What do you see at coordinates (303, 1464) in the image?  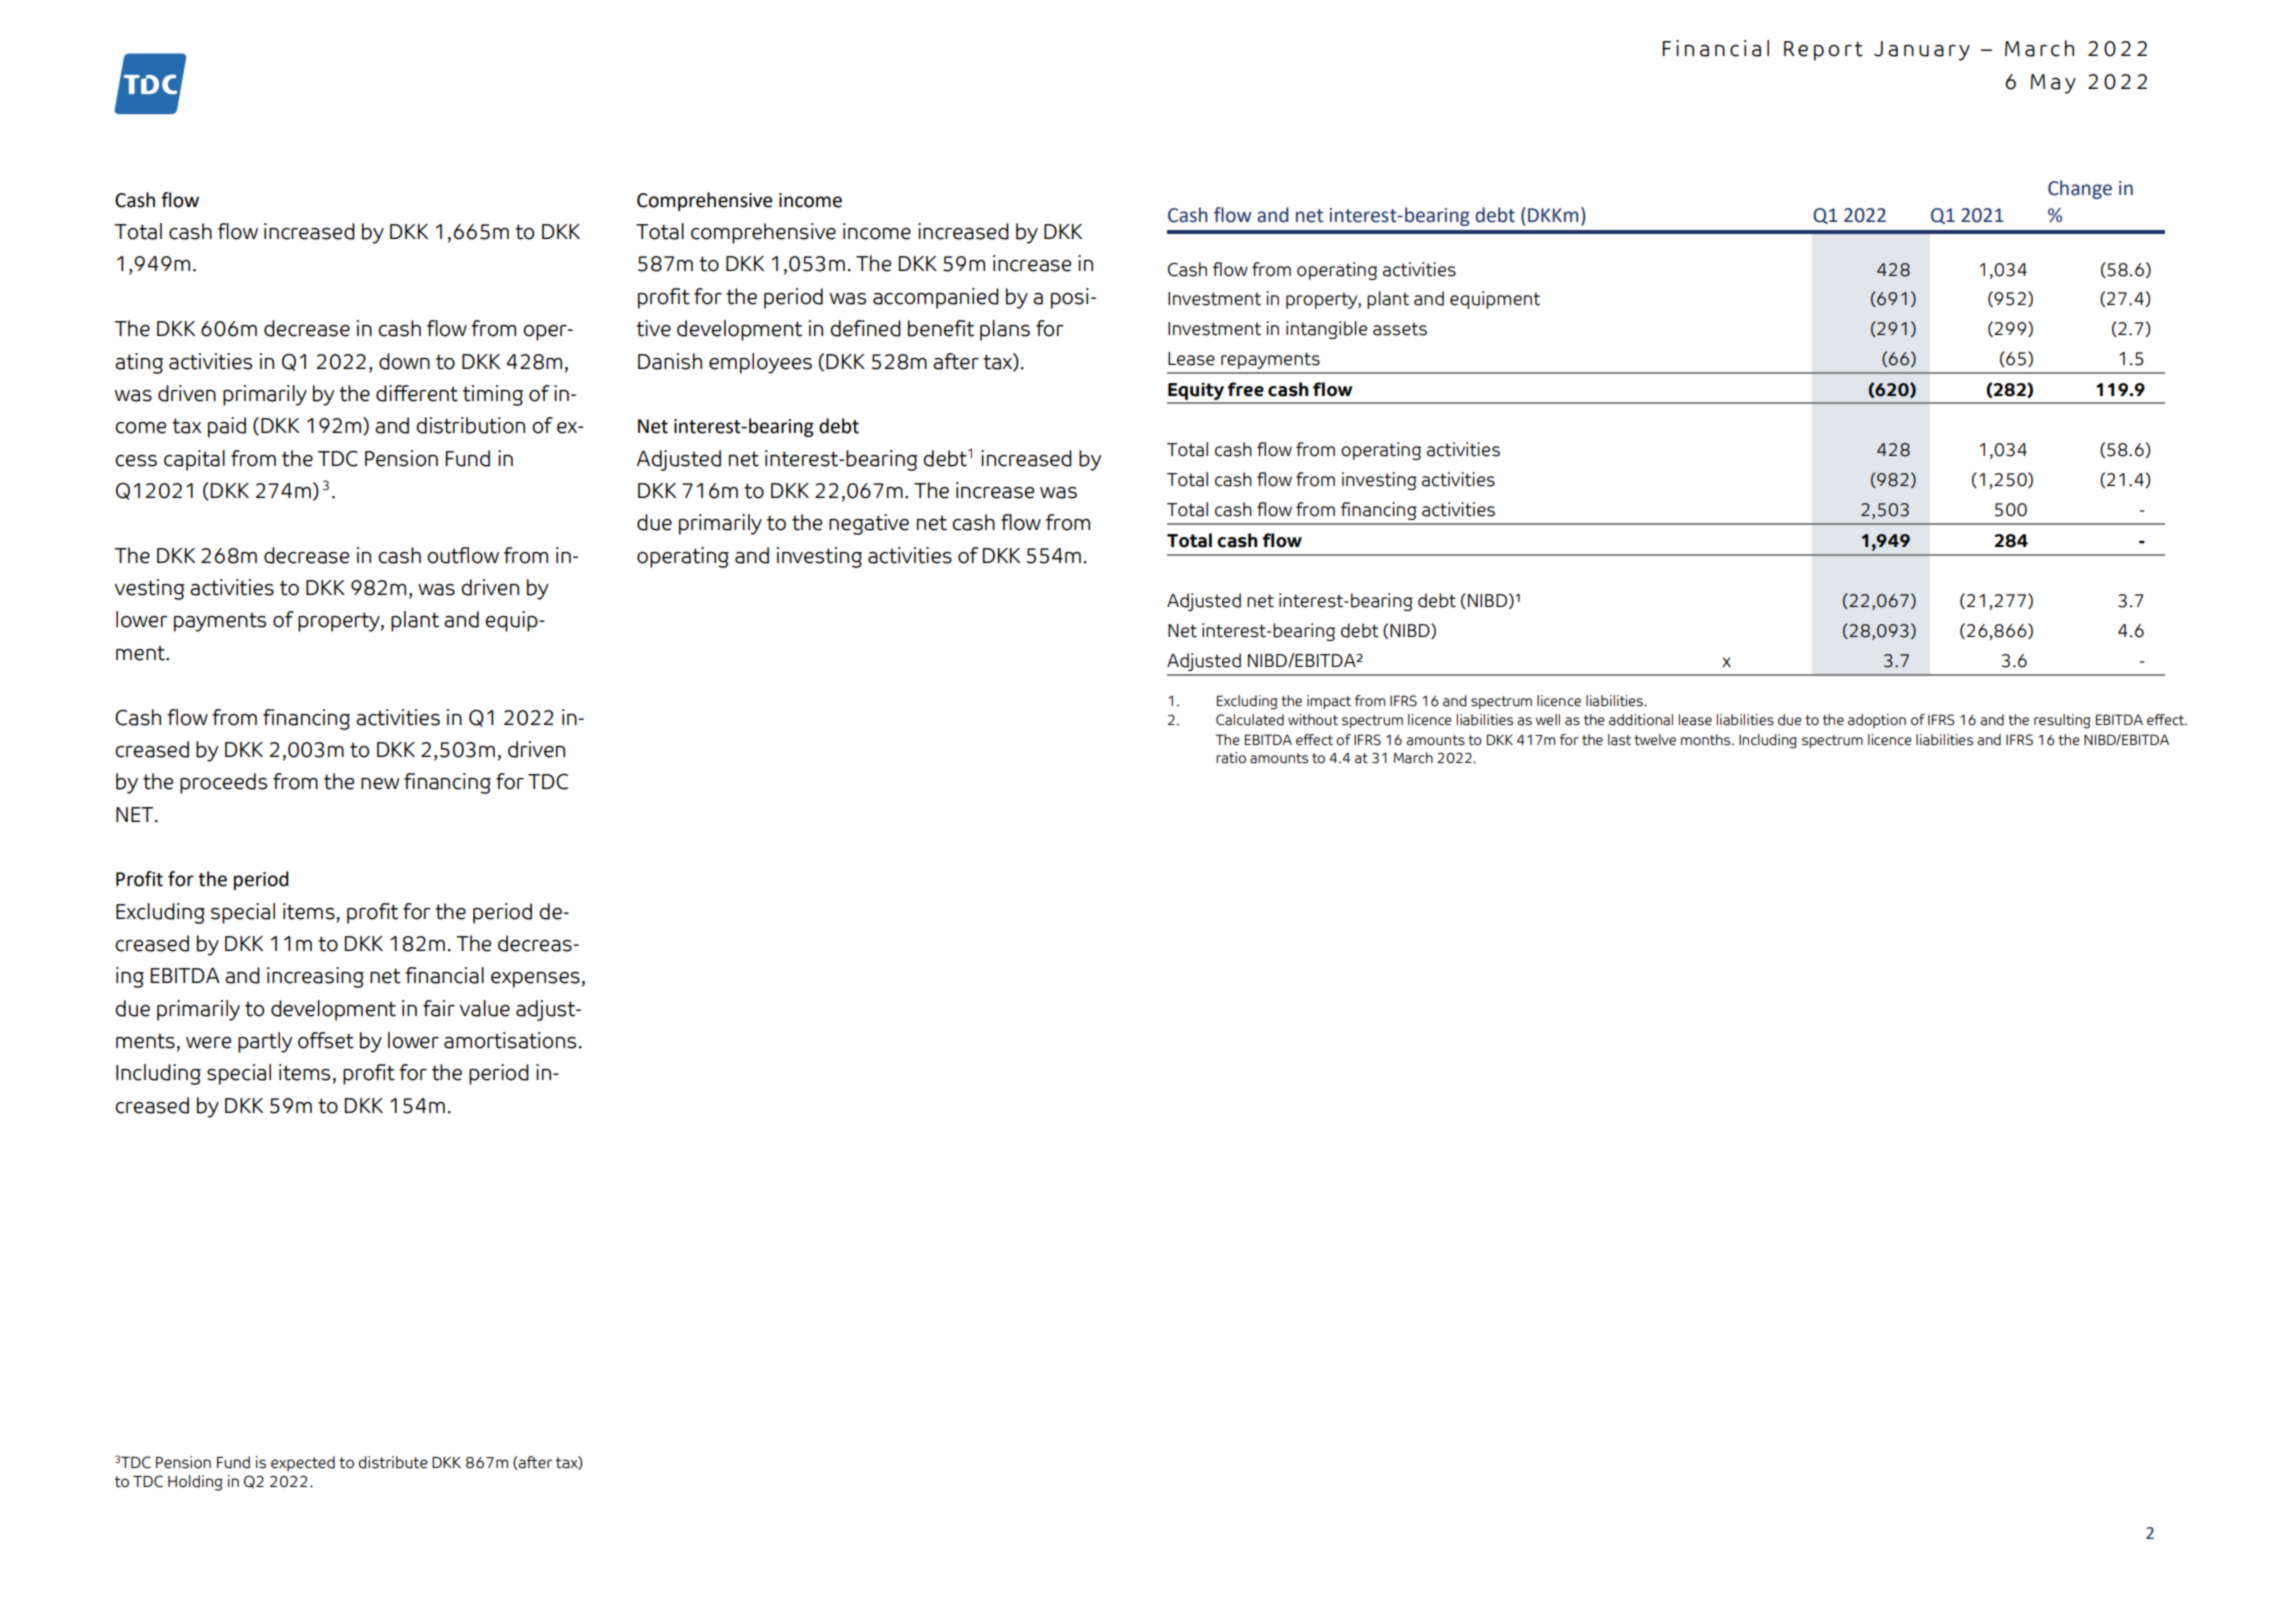 I see `expected` at bounding box center [303, 1464].
